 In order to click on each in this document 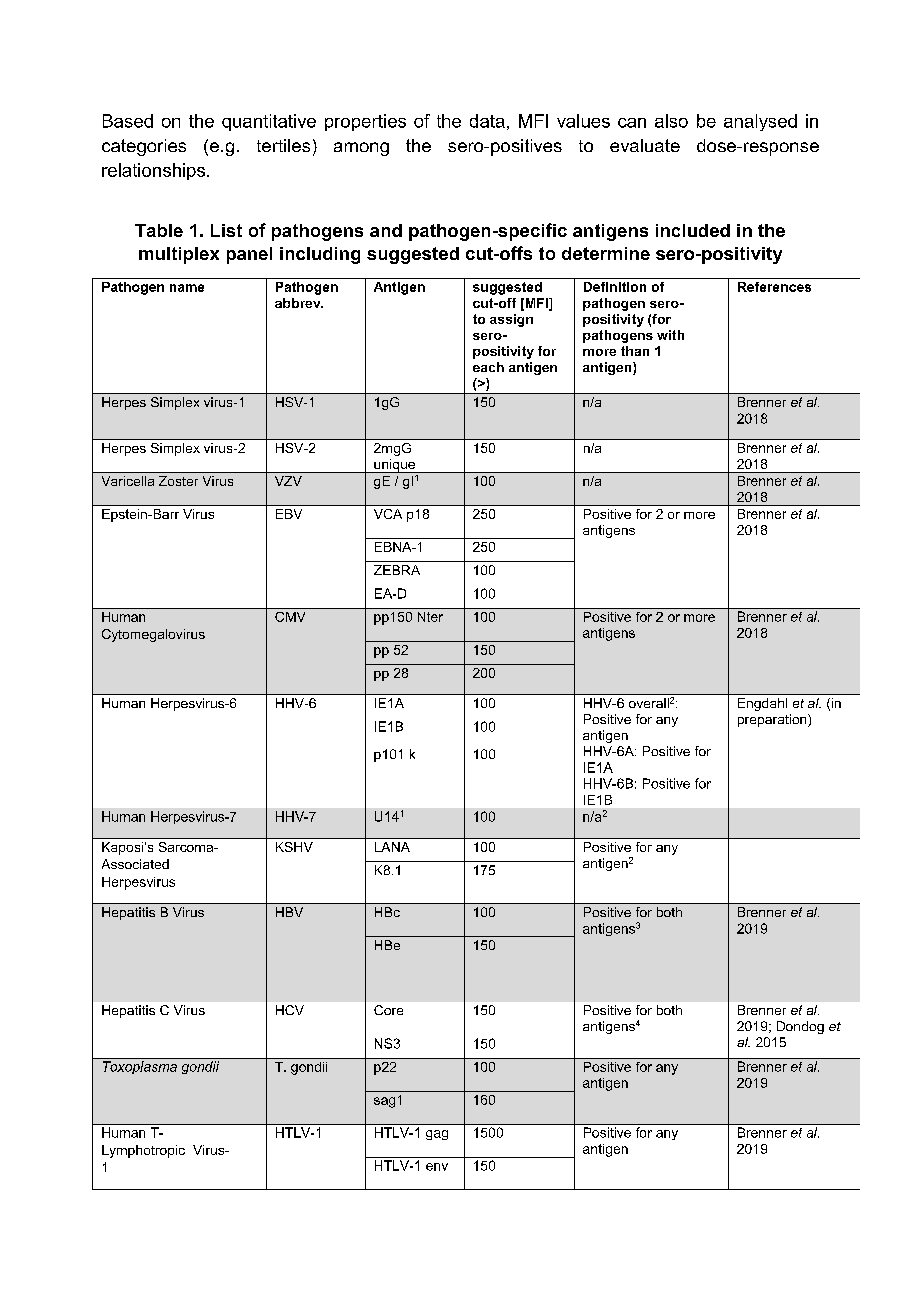, I will do `click(488, 367)`.
